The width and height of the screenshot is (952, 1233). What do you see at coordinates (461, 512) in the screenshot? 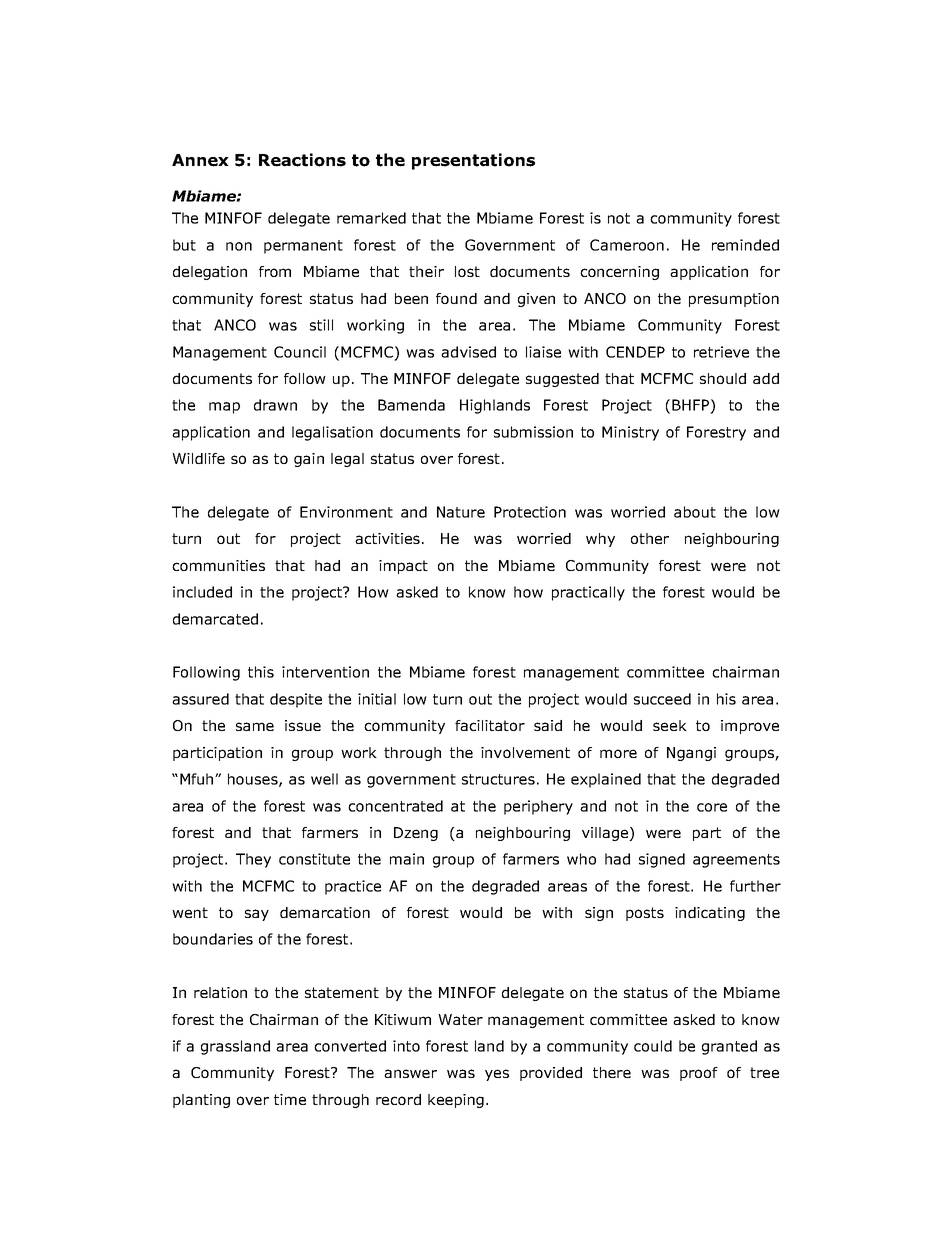
I see `Nature` at bounding box center [461, 512].
